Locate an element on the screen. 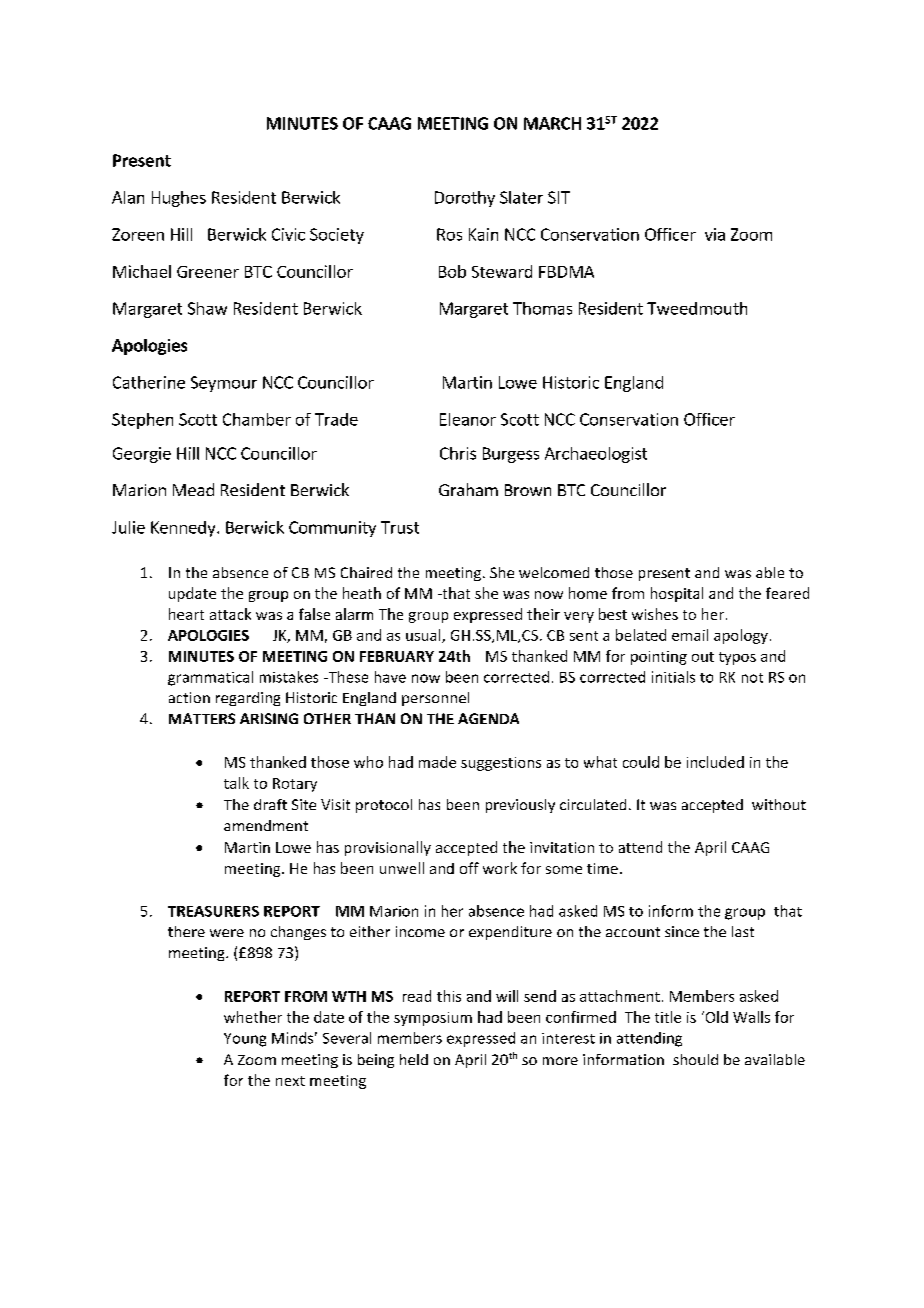 The width and height of the screenshot is (924, 1308). Hughes is located at coordinates (179, 199).
